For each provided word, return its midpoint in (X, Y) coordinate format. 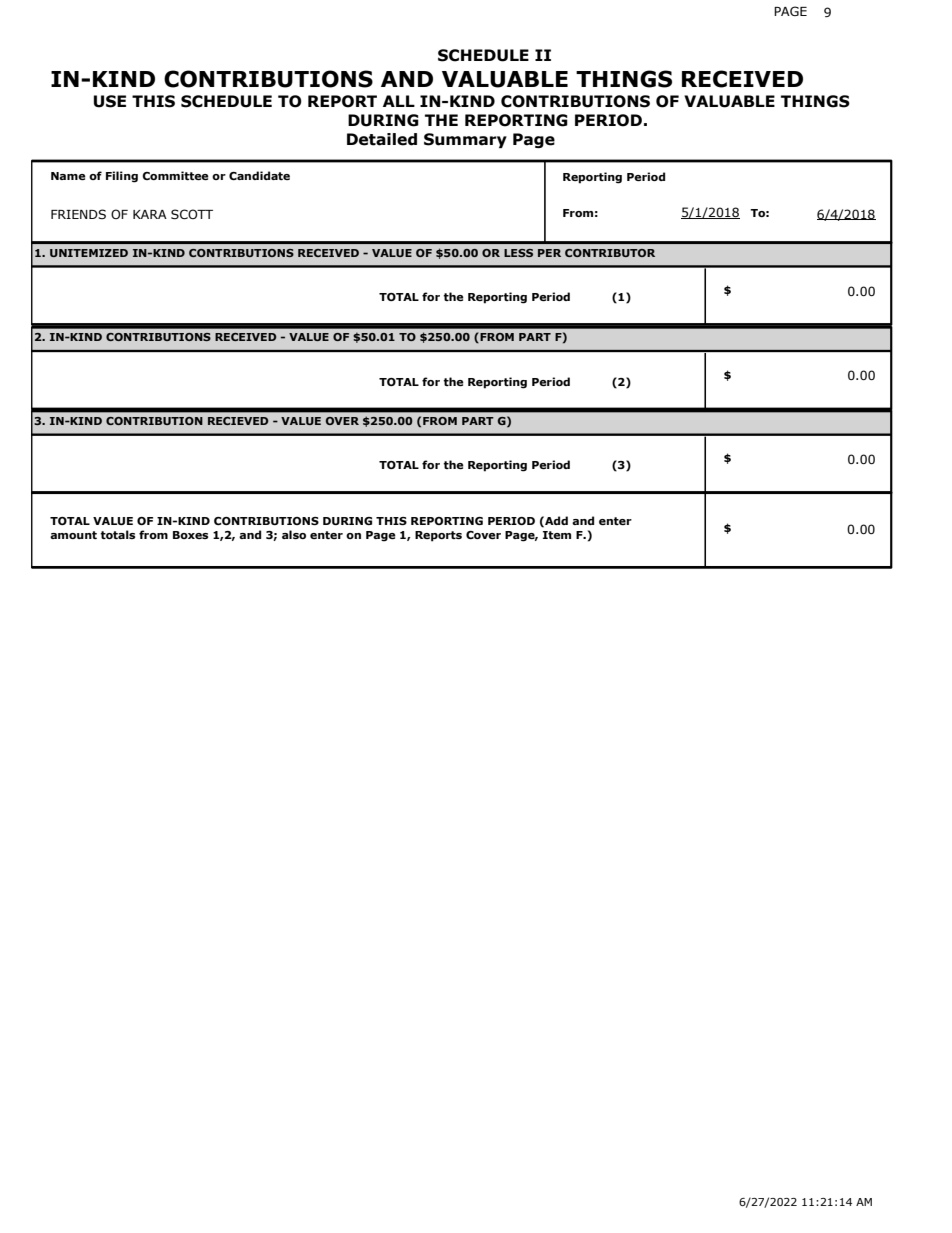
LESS (518, 253)
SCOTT (192, 214)
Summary (465, 140)
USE (110, 101)
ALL (399, 101)
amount (73, 535)
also (294, 534)
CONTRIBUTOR (610, 253)
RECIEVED (238, 421)
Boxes (190, 535)
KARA (150, 214)
